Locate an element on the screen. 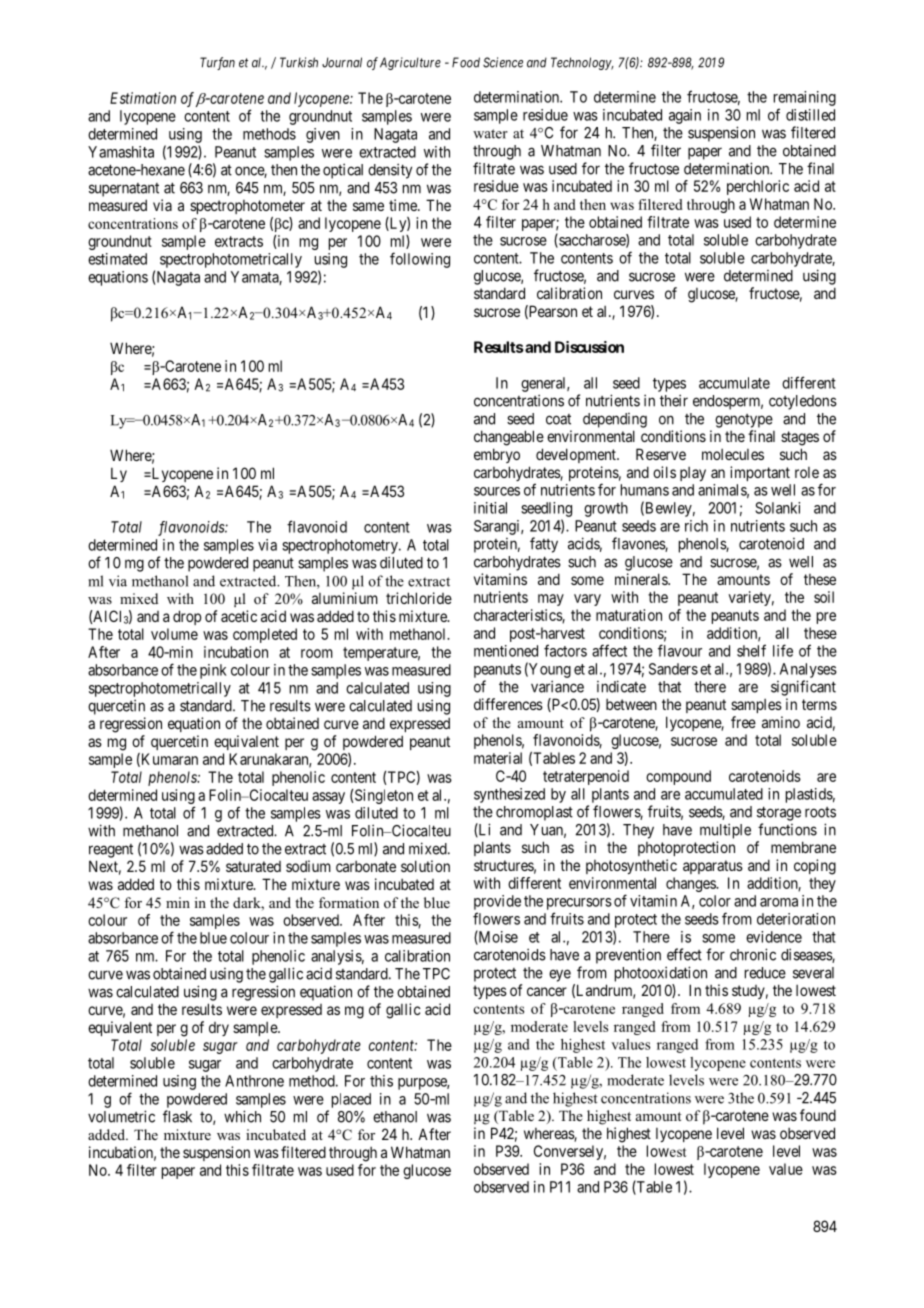  which is located at coordinates (242, 1116).
